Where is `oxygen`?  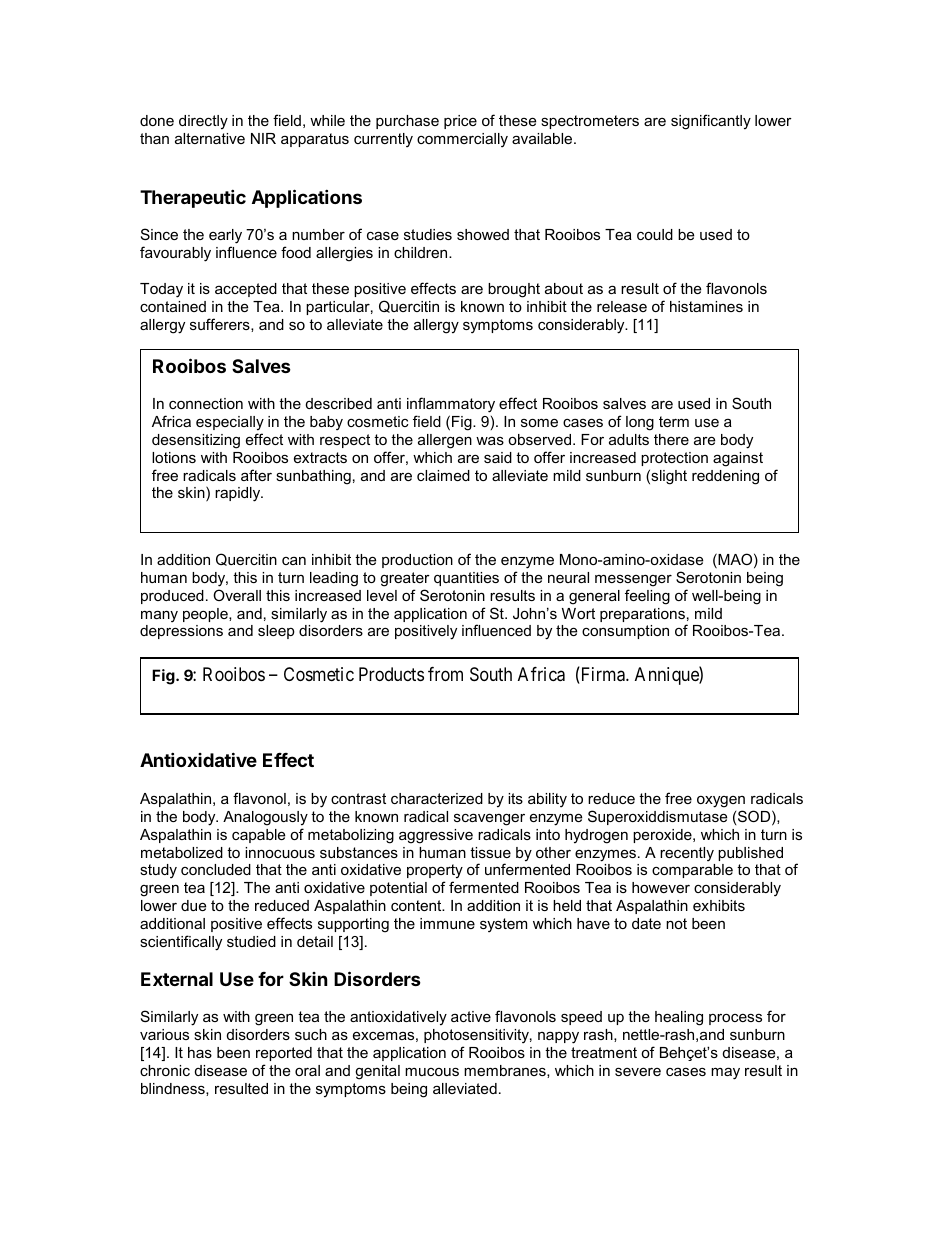
oxygen is located at coordinates (721, 802).
